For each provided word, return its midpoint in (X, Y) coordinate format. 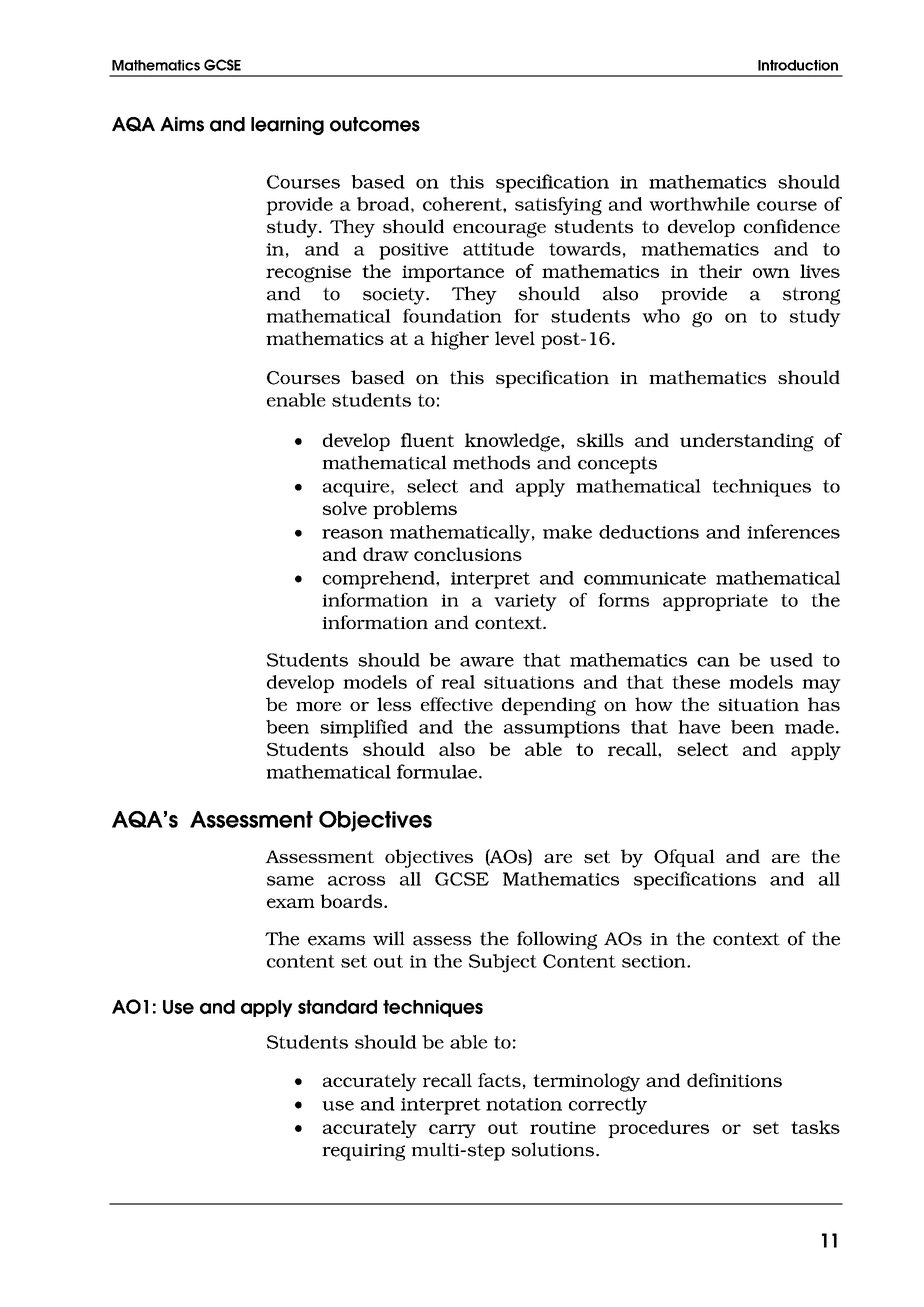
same (290, 881)
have (699, 727)
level (515, 338)
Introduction (798, 65)
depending (549, 706)
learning (287, 126)
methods (491, 462)
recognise (308, 274)
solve (345, 508)
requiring (363, 1152)
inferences (793, 531)
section (655, 961)
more (318, 706)
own (771, 273)
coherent (463, 204)
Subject (503, 963)
